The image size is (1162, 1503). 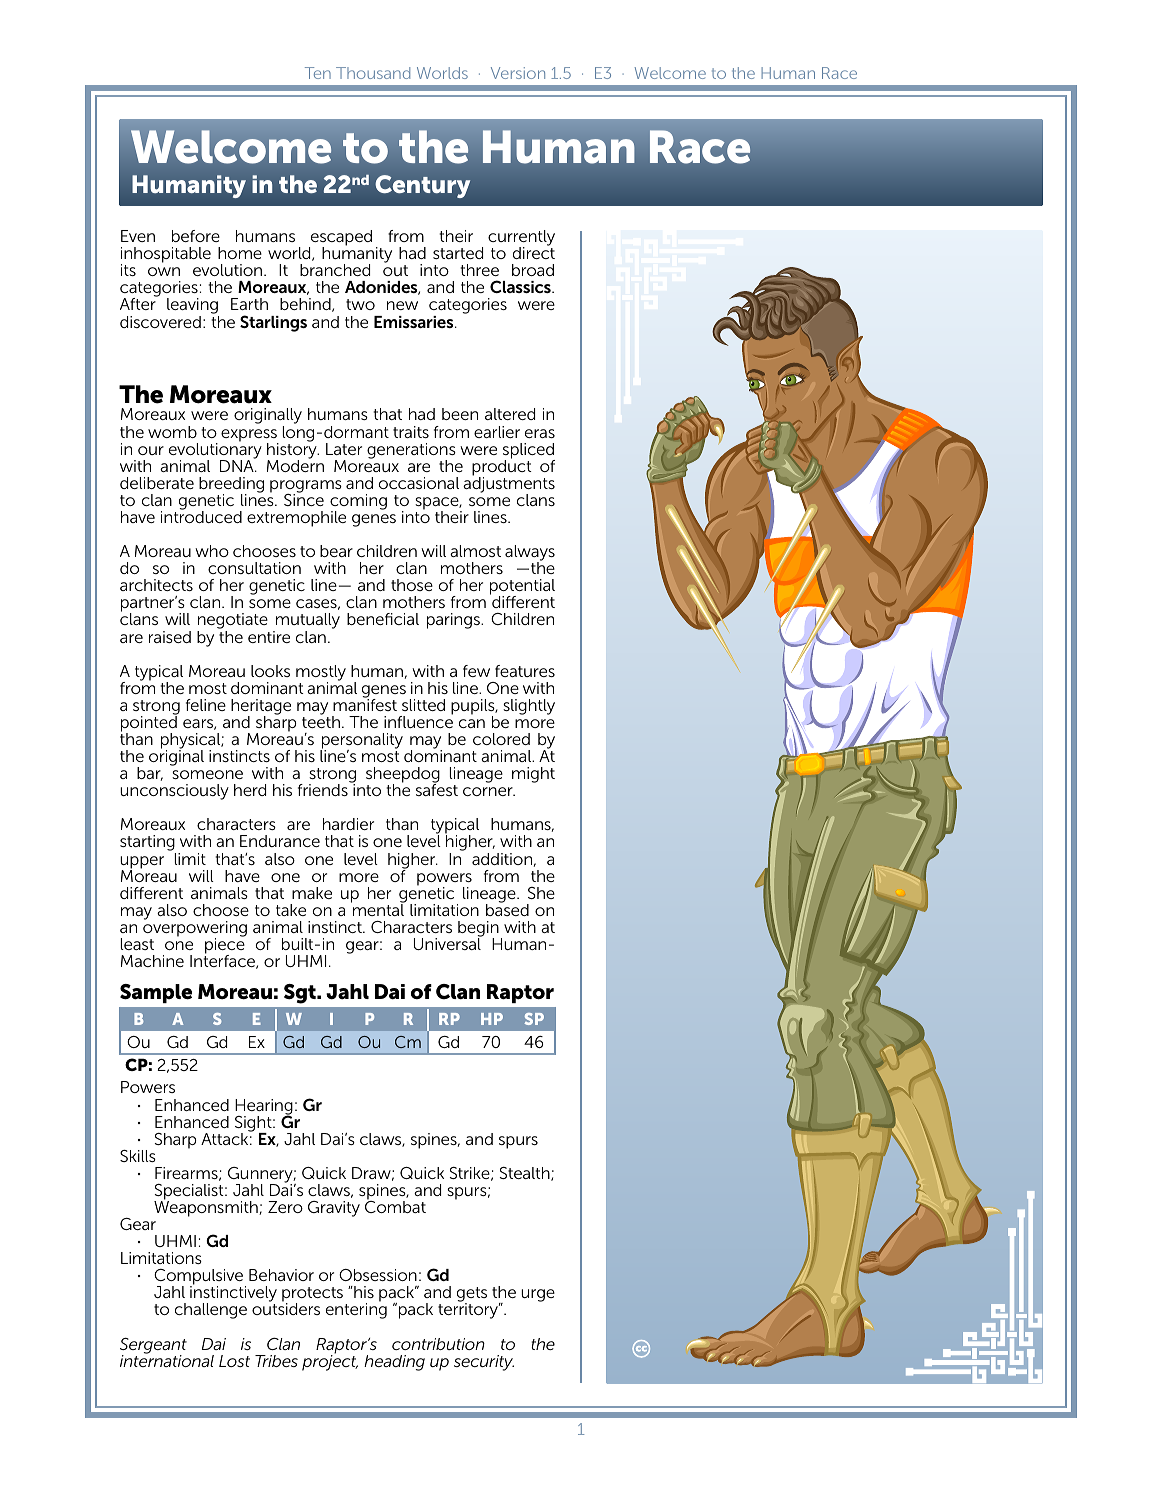 What do you see at coordinates (156, 993) in the page?
I see `Sample` at bounding box center [156, 993].
